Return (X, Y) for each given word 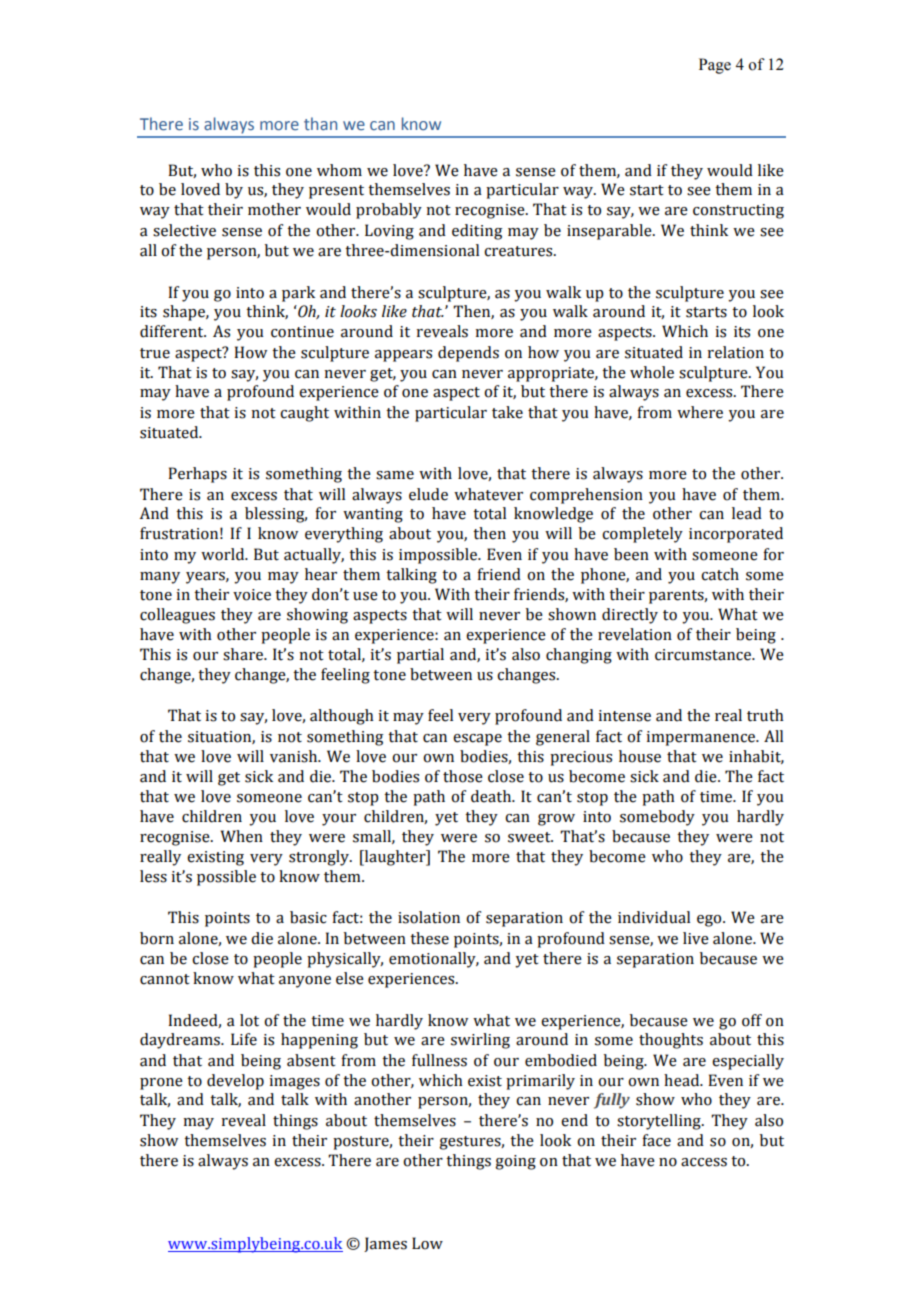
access (704, 1162)
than (320, 123)
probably (389, 211)
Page (715, 66)
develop (235, 1082)
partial (420, 656)
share (244, 654)
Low (427, 1243)
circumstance (704, 655)
